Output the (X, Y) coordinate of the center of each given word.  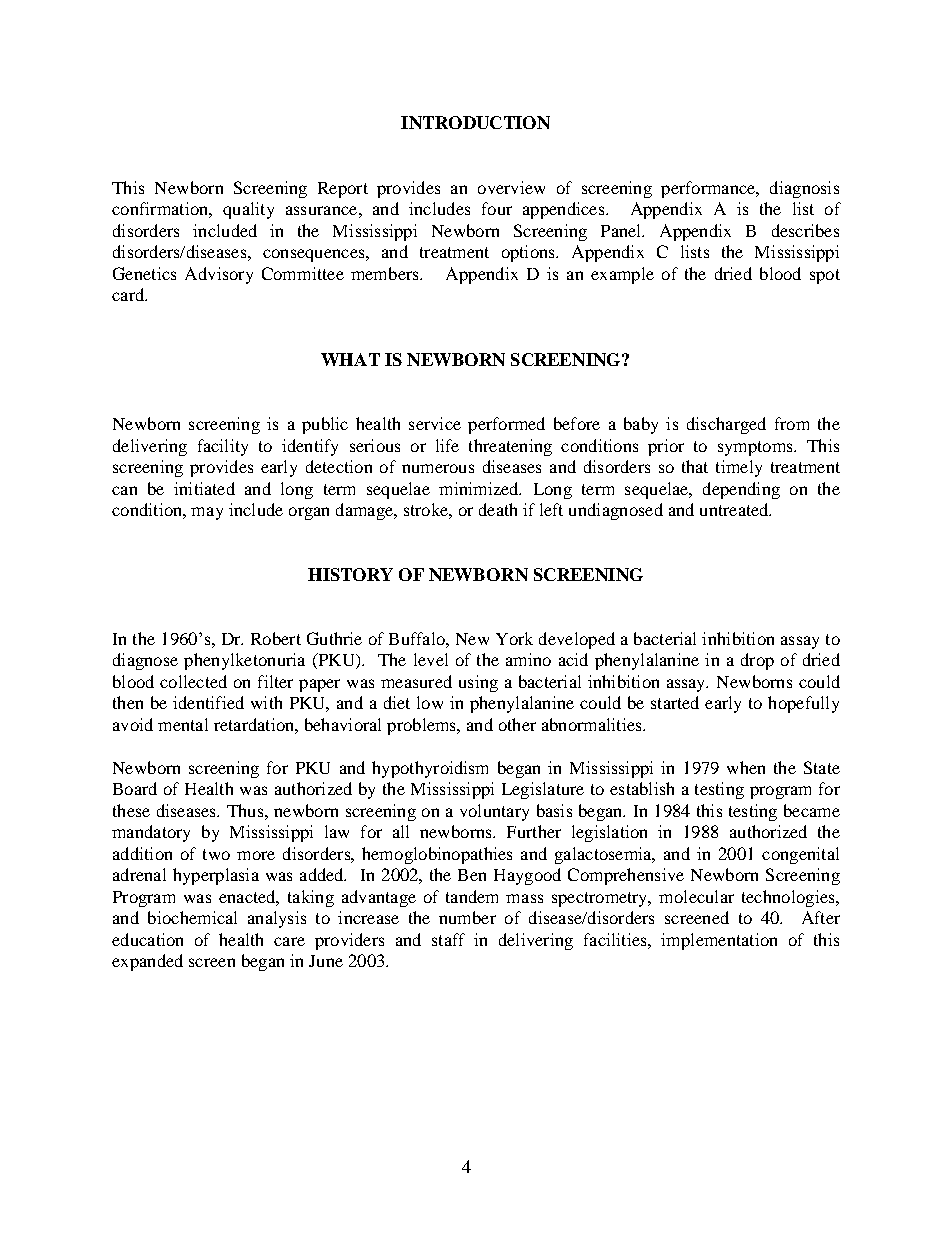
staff (448, 939)
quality (248, 210)
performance (709, 189)
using (478, 683)
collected (193, 681)
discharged (726, 425)
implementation (719, 941)
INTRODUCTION (475, 122)
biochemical (192, 917)
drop (757, 661)
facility (223, 447)
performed (506, 425)
